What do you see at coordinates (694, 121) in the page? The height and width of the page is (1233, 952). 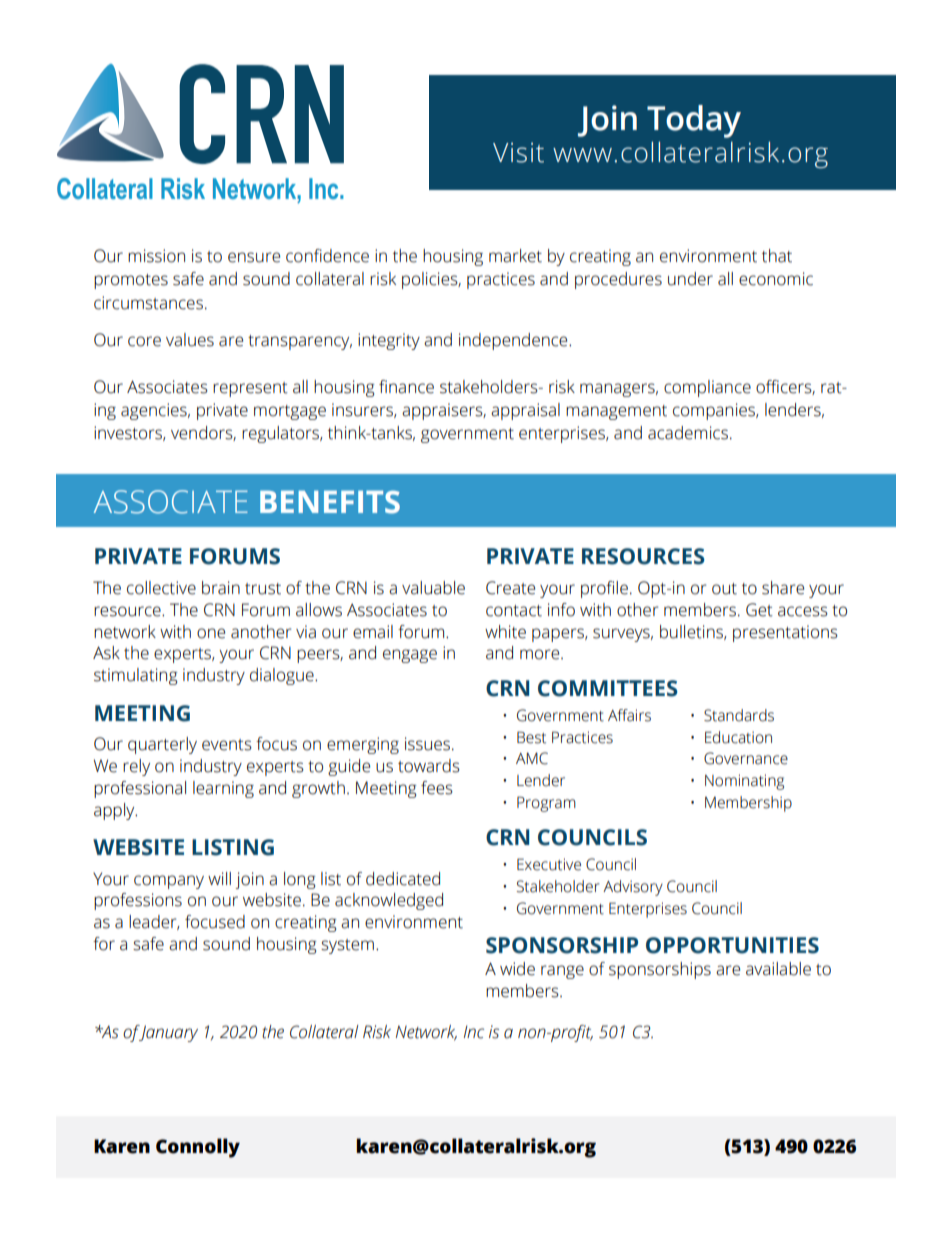 I see `Today` at bounding box center [694, 121].
